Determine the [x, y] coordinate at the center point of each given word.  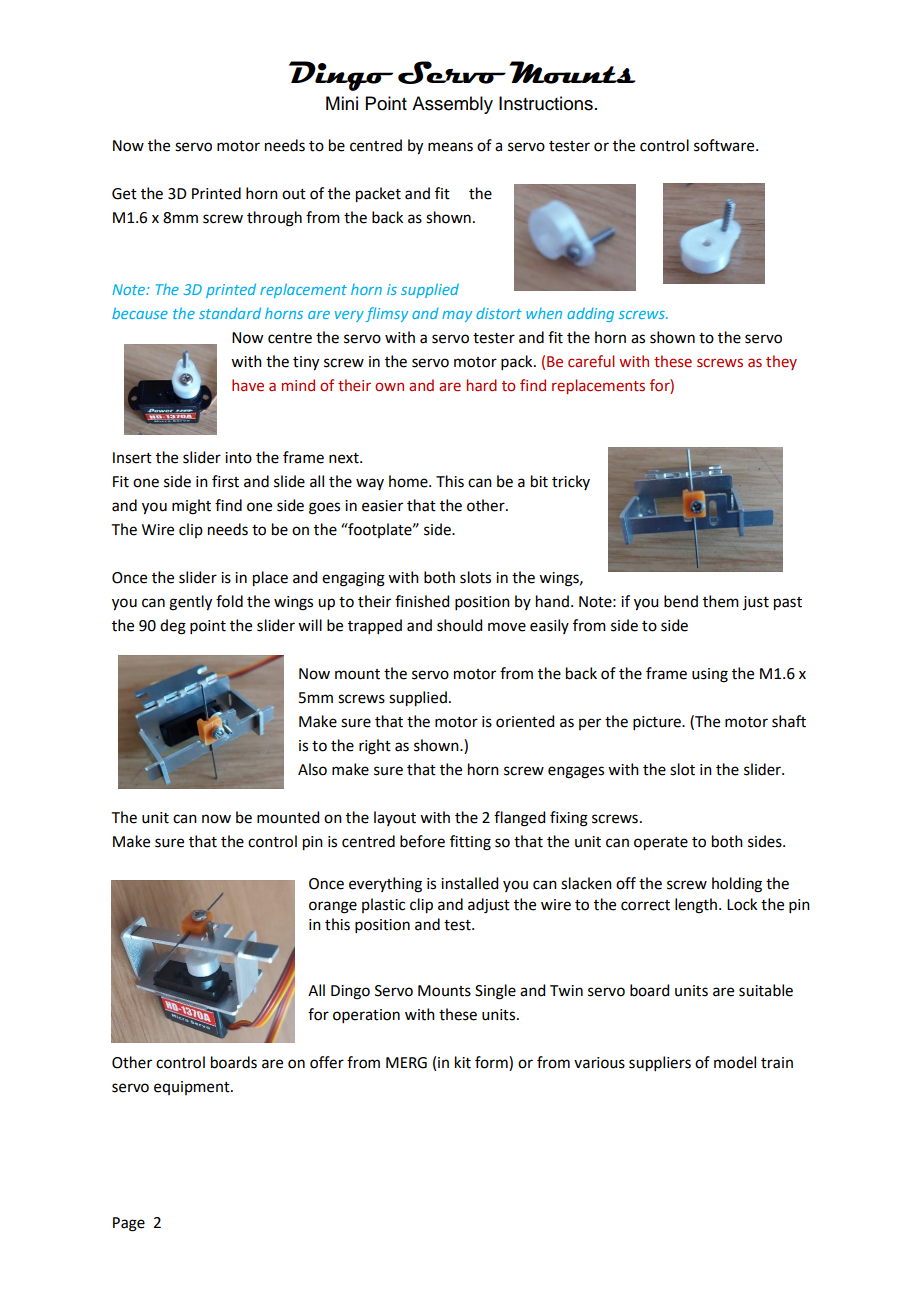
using [710, 675]
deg [173, 627]
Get [124, 194]
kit [463, 1062]
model [735, 1062]
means [450, 147]
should [459, 625]
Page [129, 1224]
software [725, 145]
